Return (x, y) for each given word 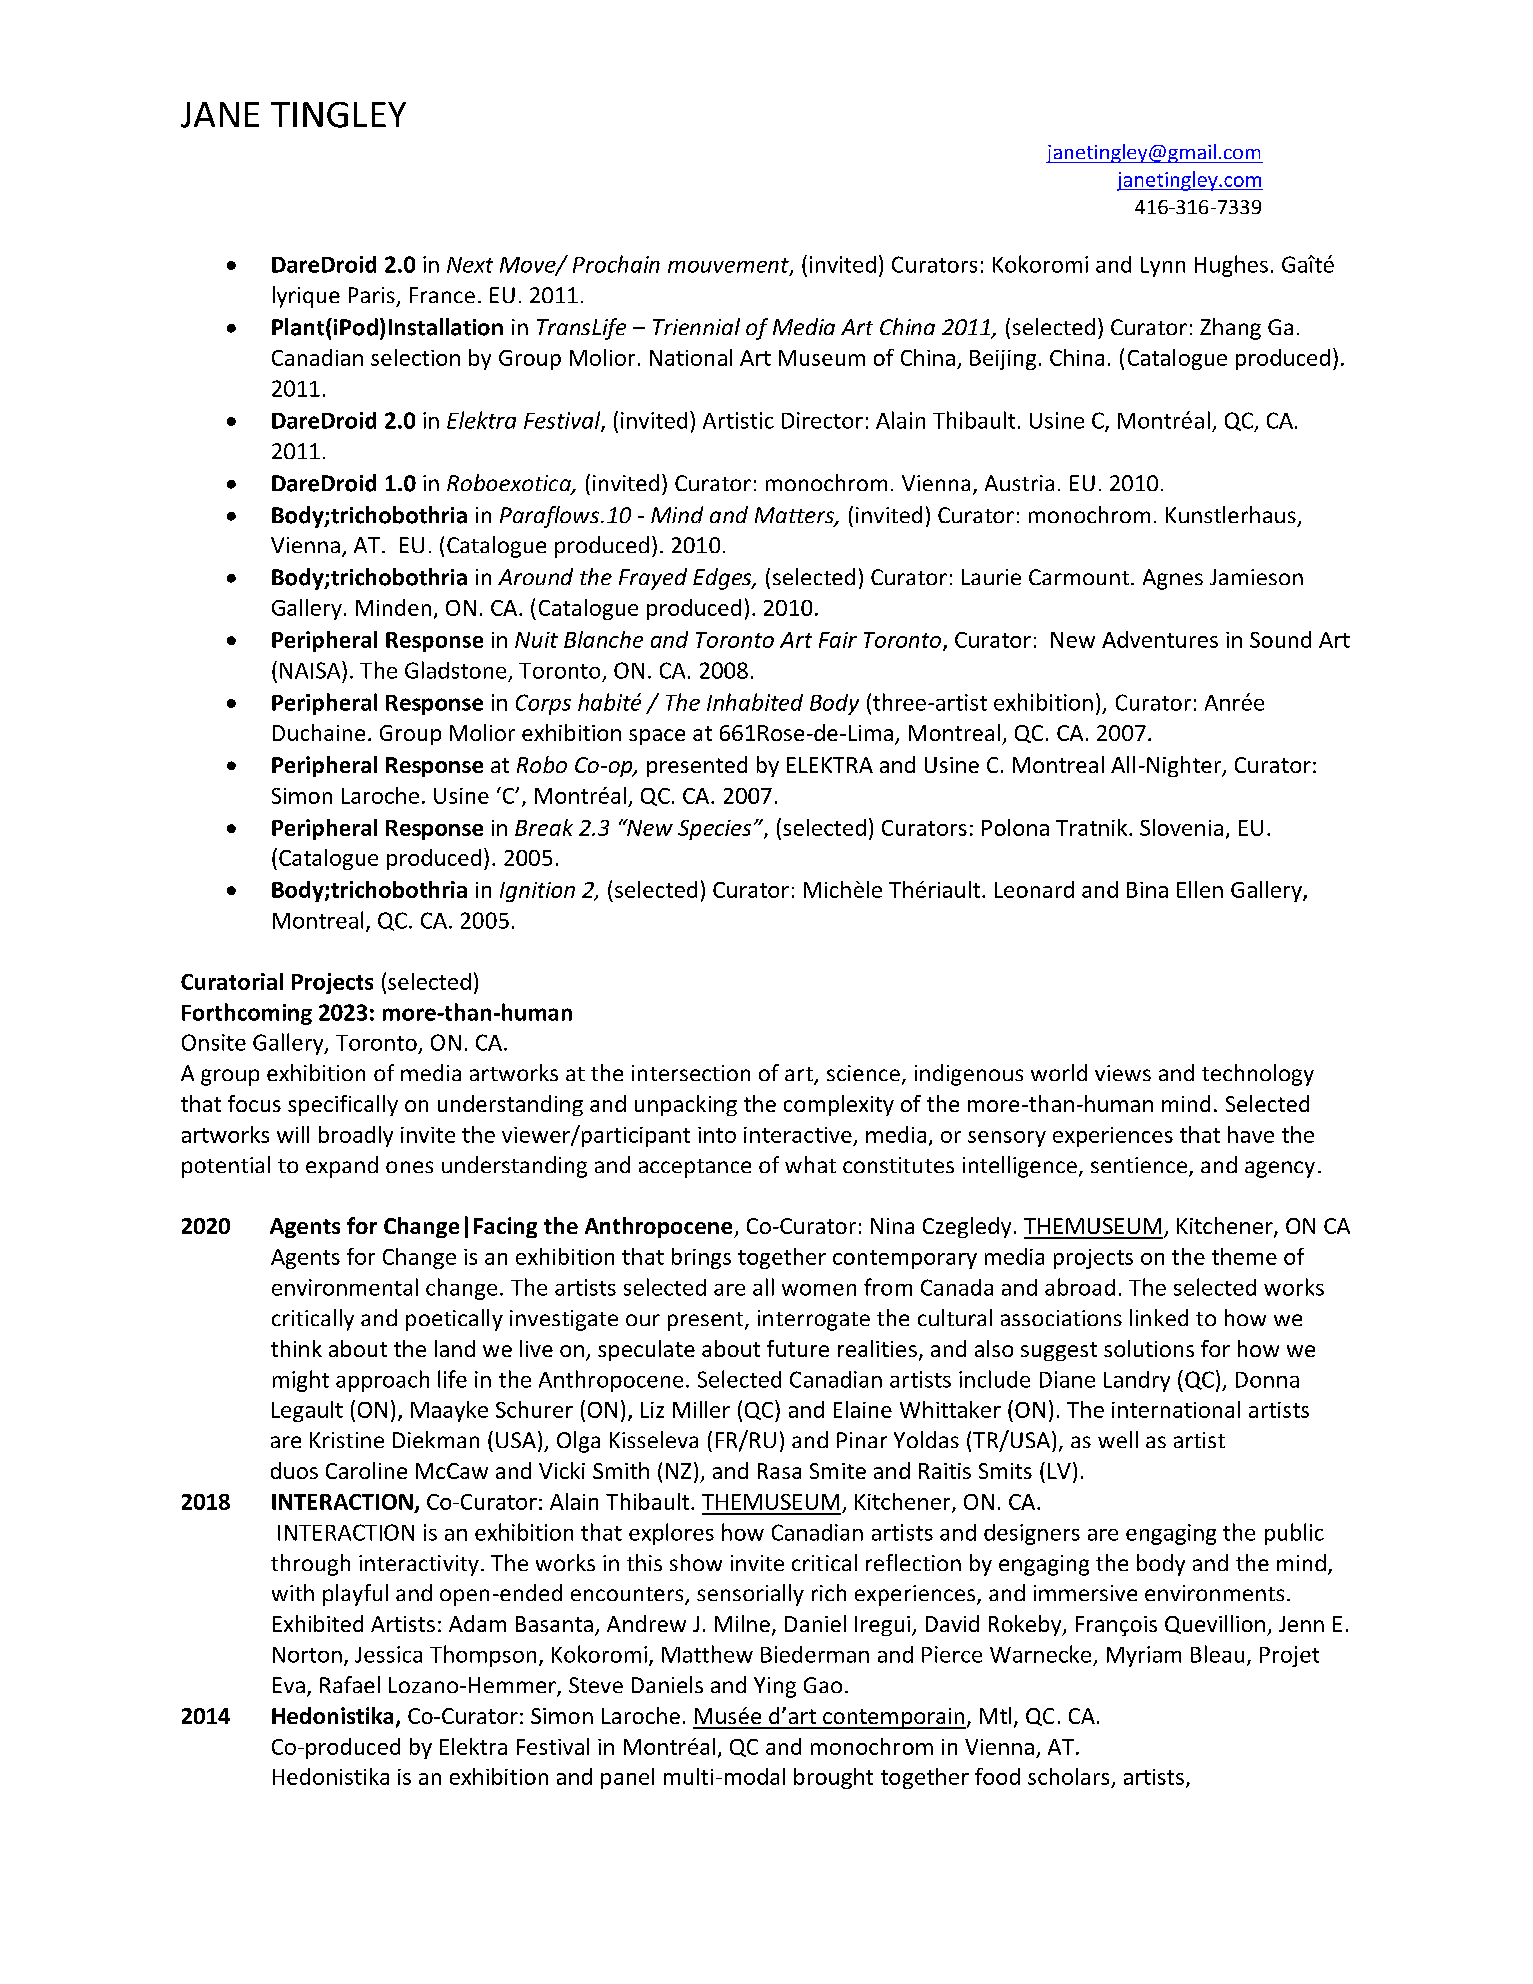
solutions (1149, 1348)
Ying (775, 1687)
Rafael (350, 1684)
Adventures (1160, 639)
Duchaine (319, 732)
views (1123, 1073)
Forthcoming (247, 1014)
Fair (838, 640)
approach (382, 1381)
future (798, 1348)
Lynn (1163, 267)
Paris (372, 295)
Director (822, 420)
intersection (691, 1073)
